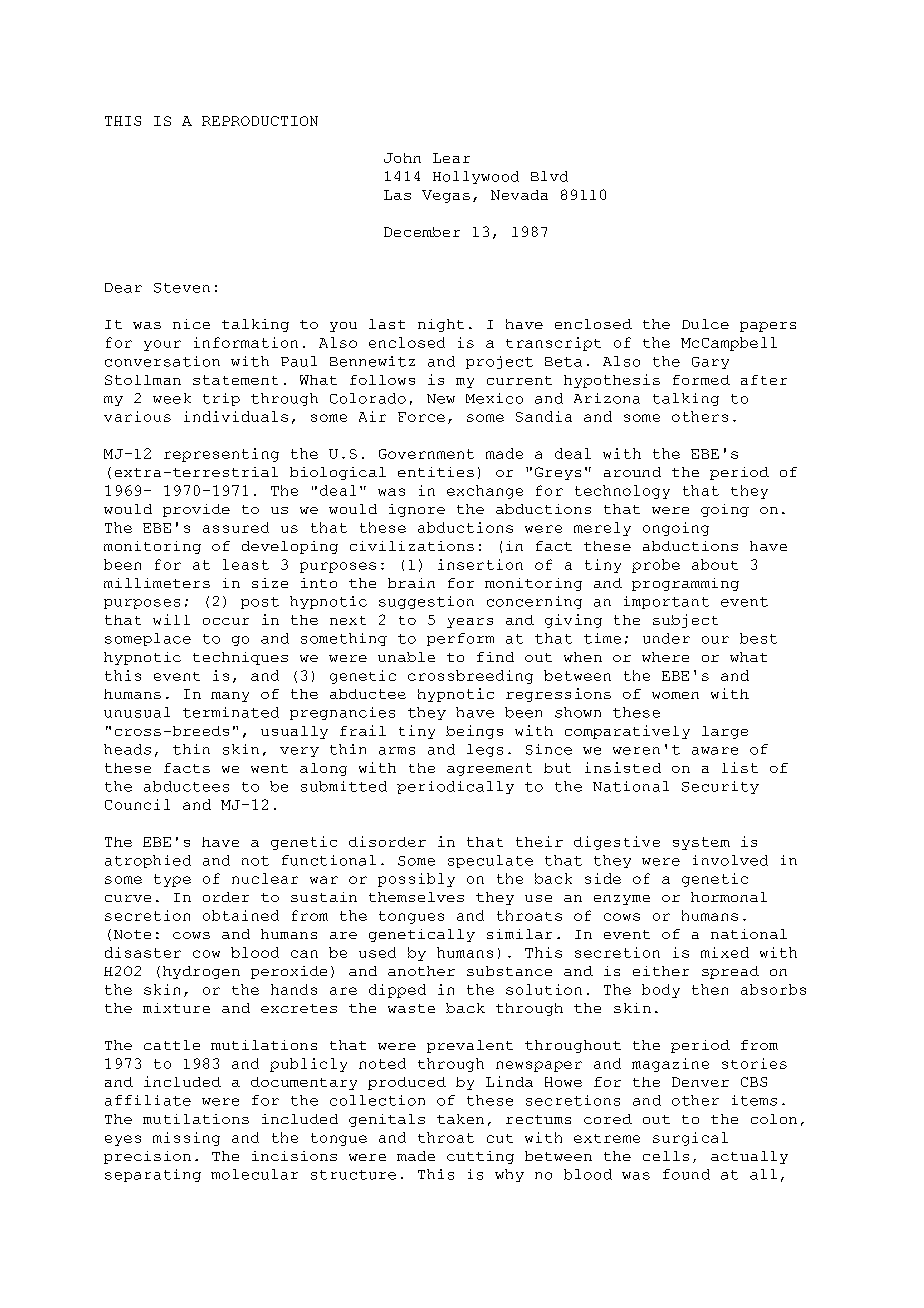 This screenshot has width=924, height=1308. Describe the element at coordinates (666, 638) in the screenshot. I see `under` at that location.
